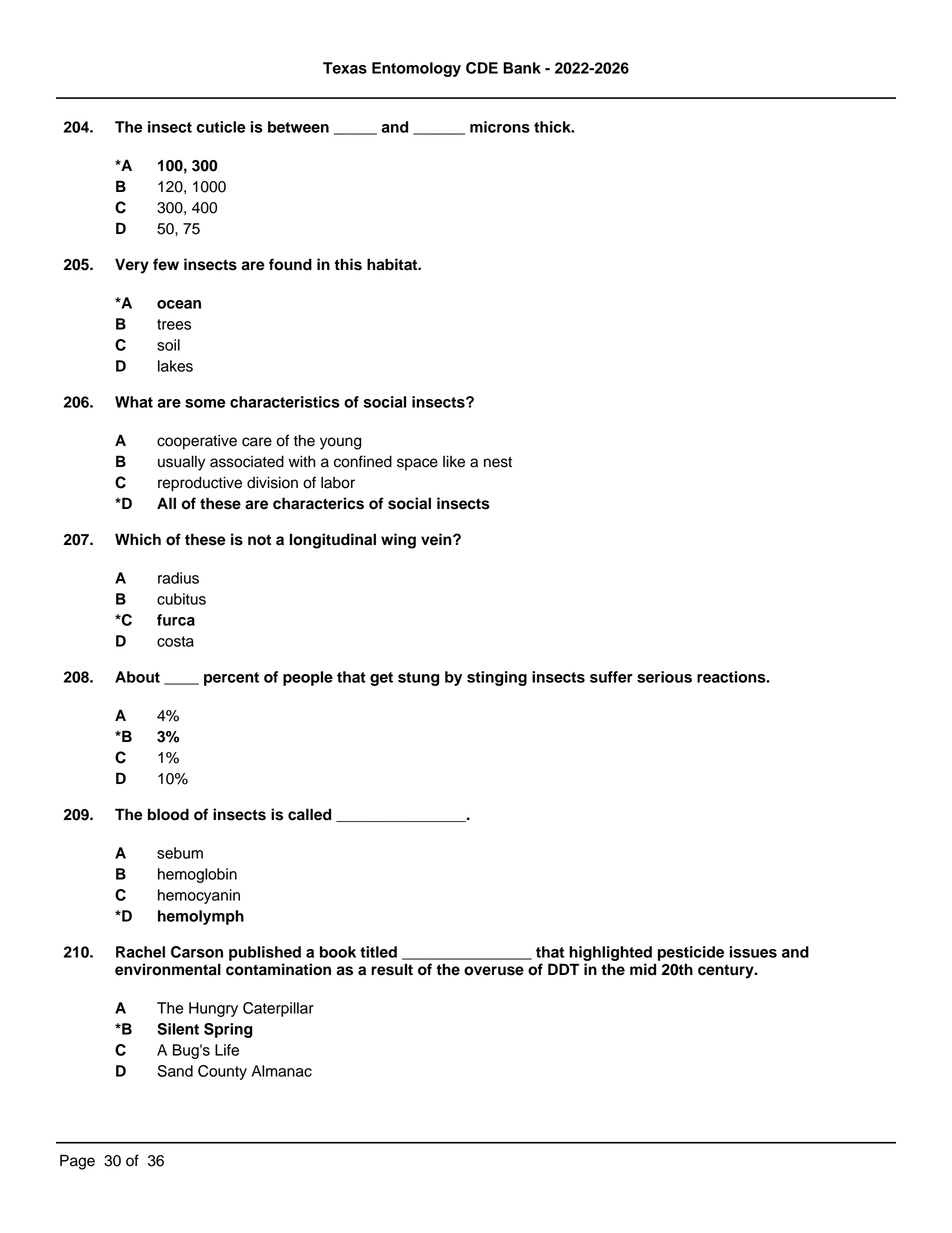 The width and height of the image is (952, 1233). What do you see at coordinates (221, 127) in the image?
I see `cuticle` at bounding box center [221, 127].
